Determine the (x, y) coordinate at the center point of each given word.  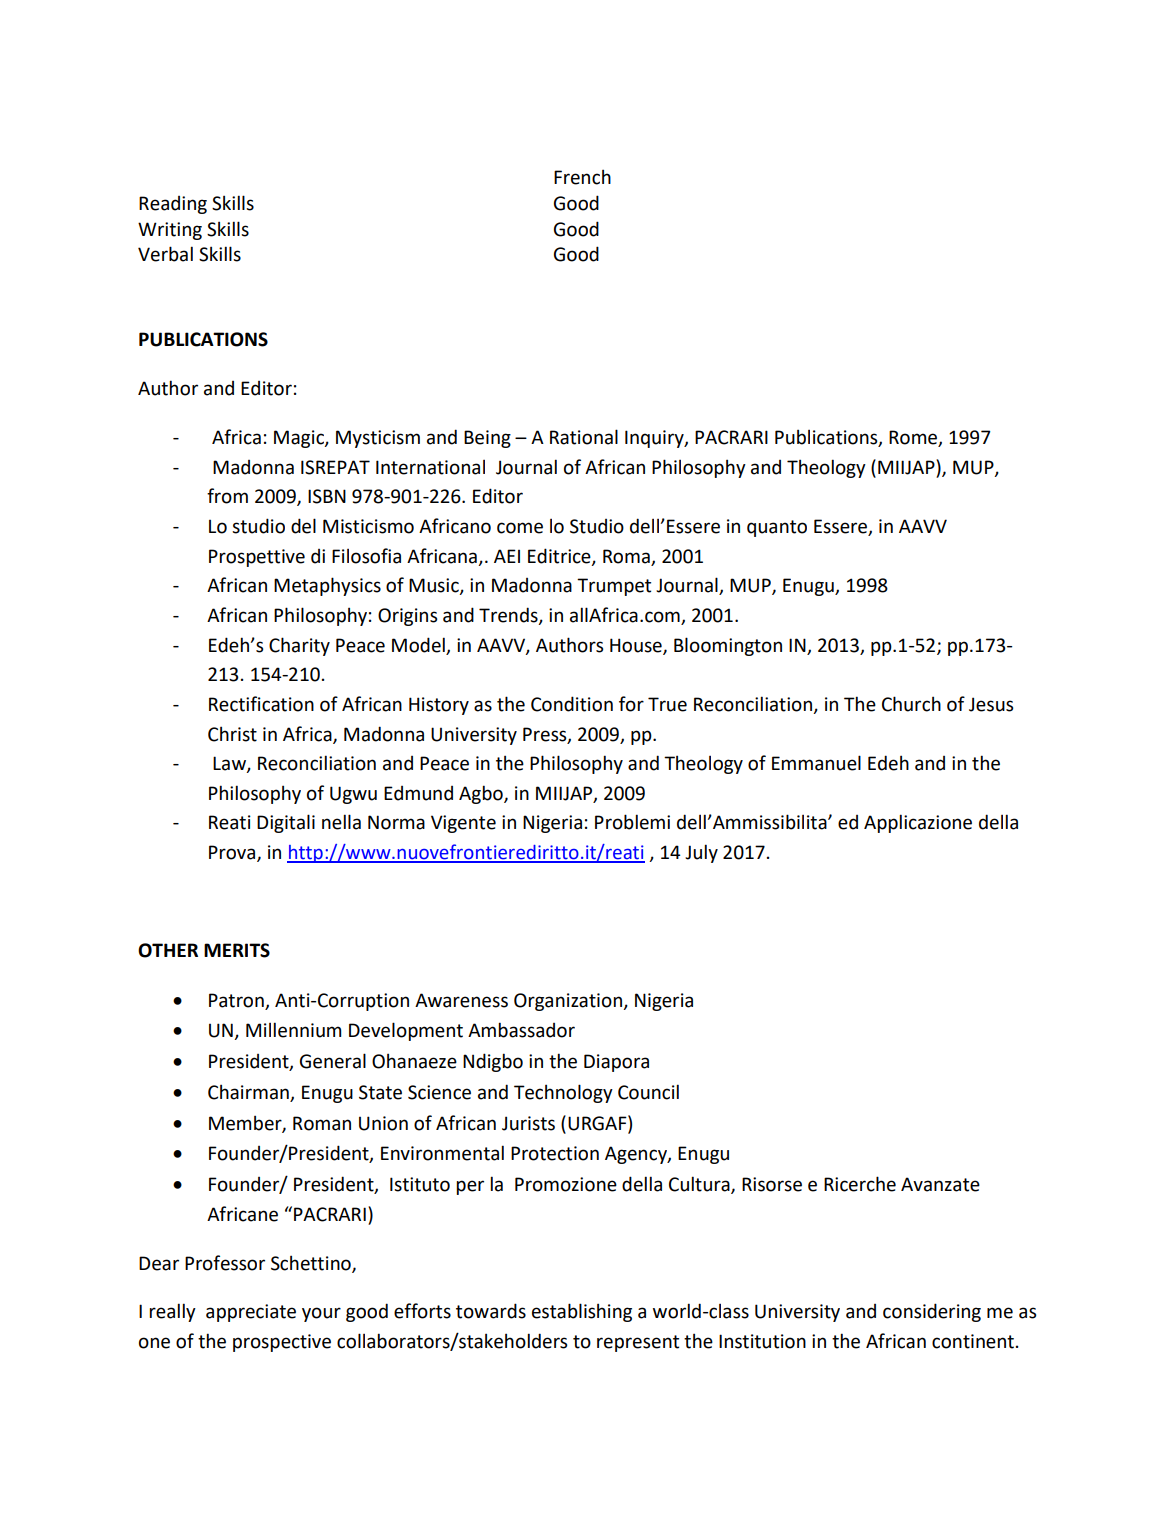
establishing (582, 1312)
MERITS (237, 950)
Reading (173, 205)
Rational (584, 437)
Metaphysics (327, 586)
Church (911, 704)
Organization (569, 1002)
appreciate (251, 1313)
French (582, 177)
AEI (507, 556)
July (701, 853)
